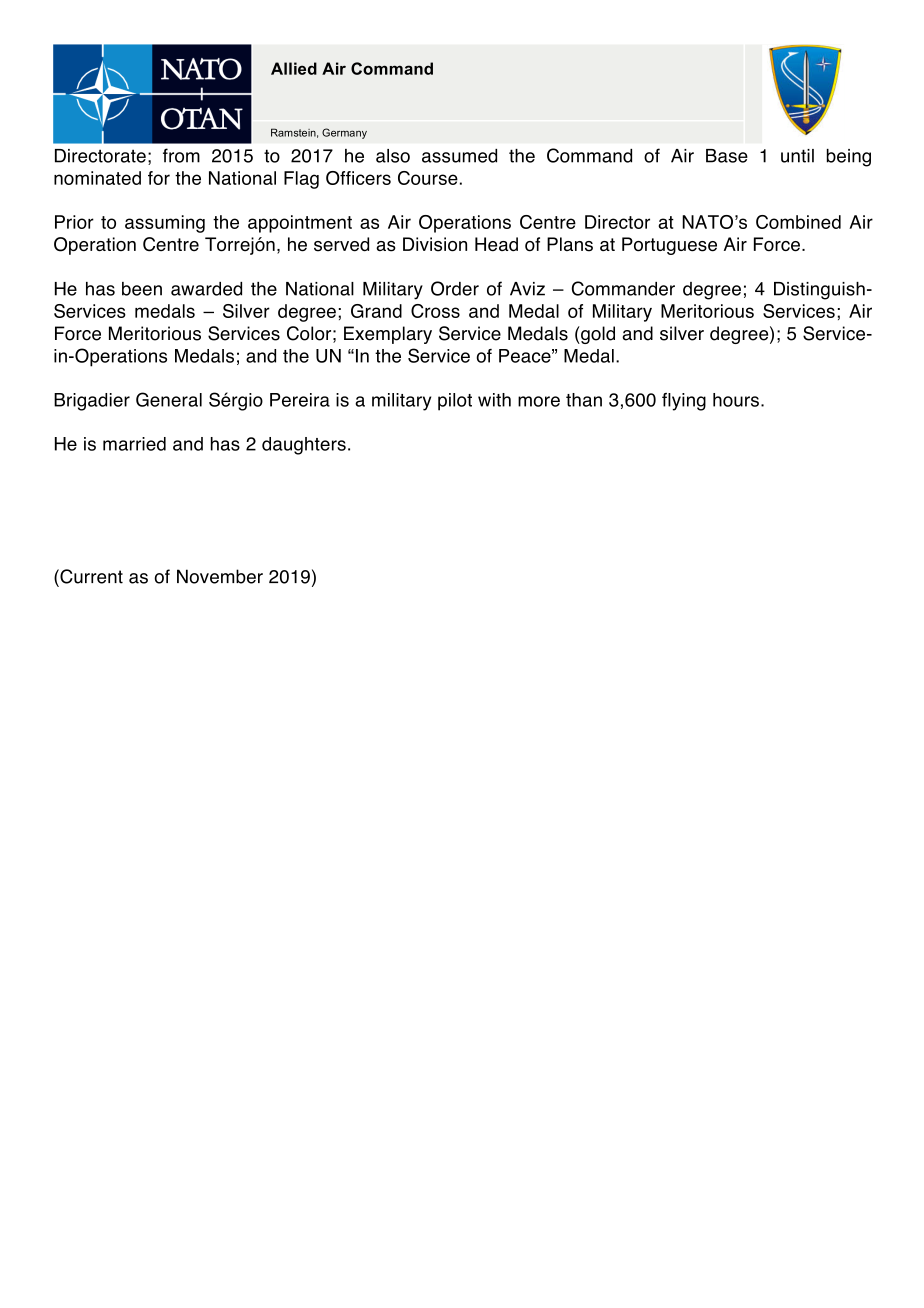  I want to click on hours, so click(736, 400).
